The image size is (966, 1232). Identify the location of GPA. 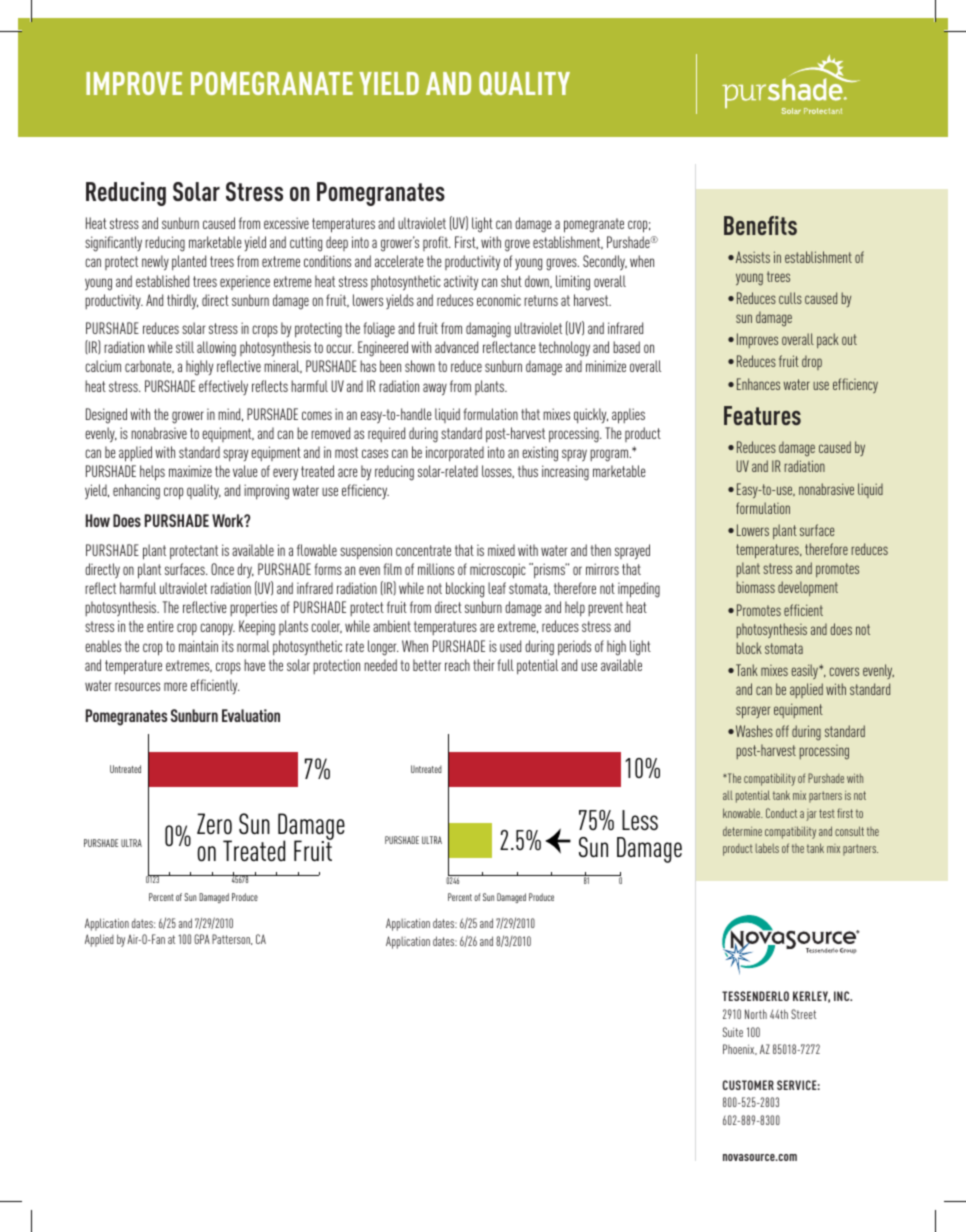
(202, 939).
